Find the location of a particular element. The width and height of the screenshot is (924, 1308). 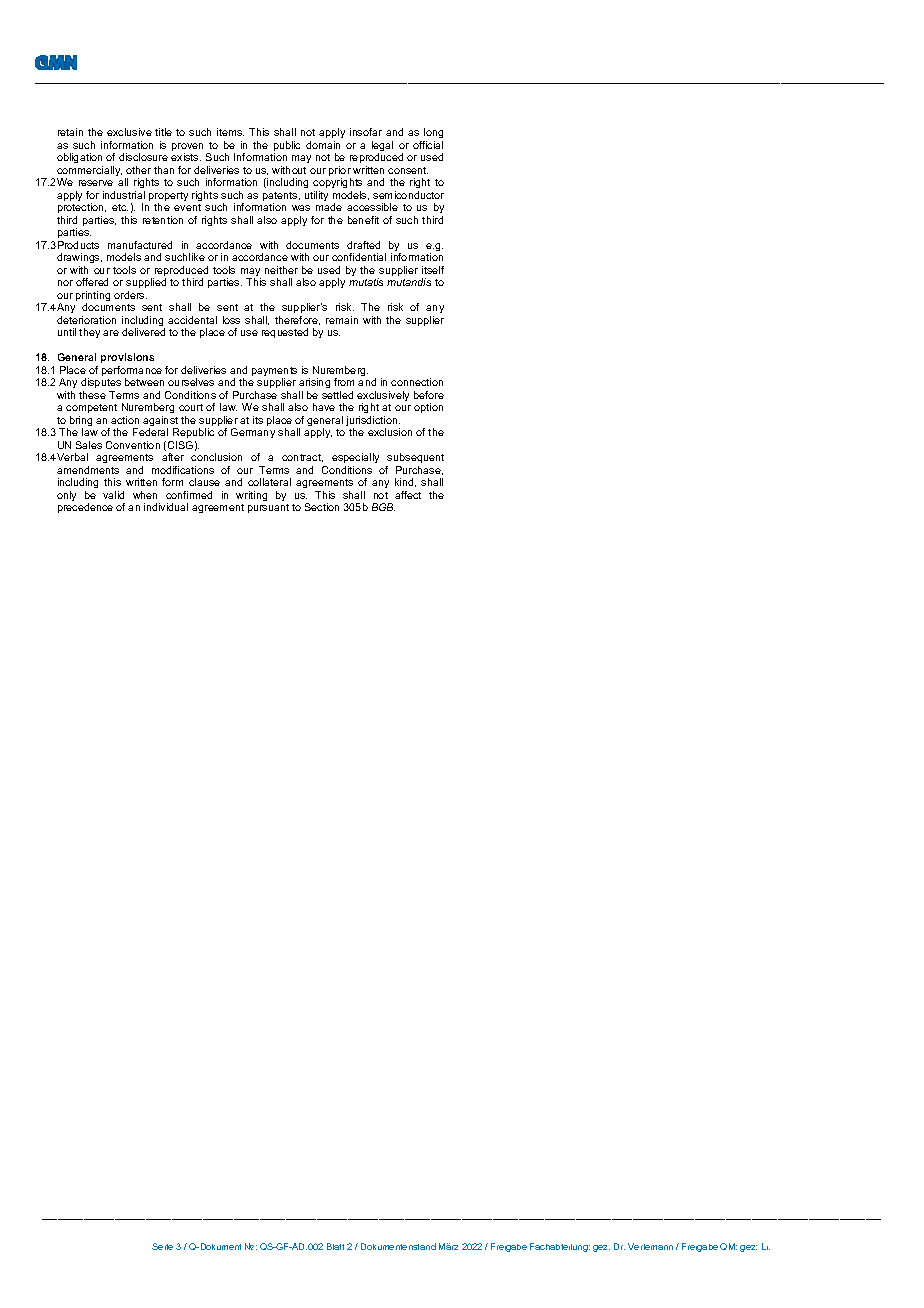

items is located at coordinates (230, 132).
